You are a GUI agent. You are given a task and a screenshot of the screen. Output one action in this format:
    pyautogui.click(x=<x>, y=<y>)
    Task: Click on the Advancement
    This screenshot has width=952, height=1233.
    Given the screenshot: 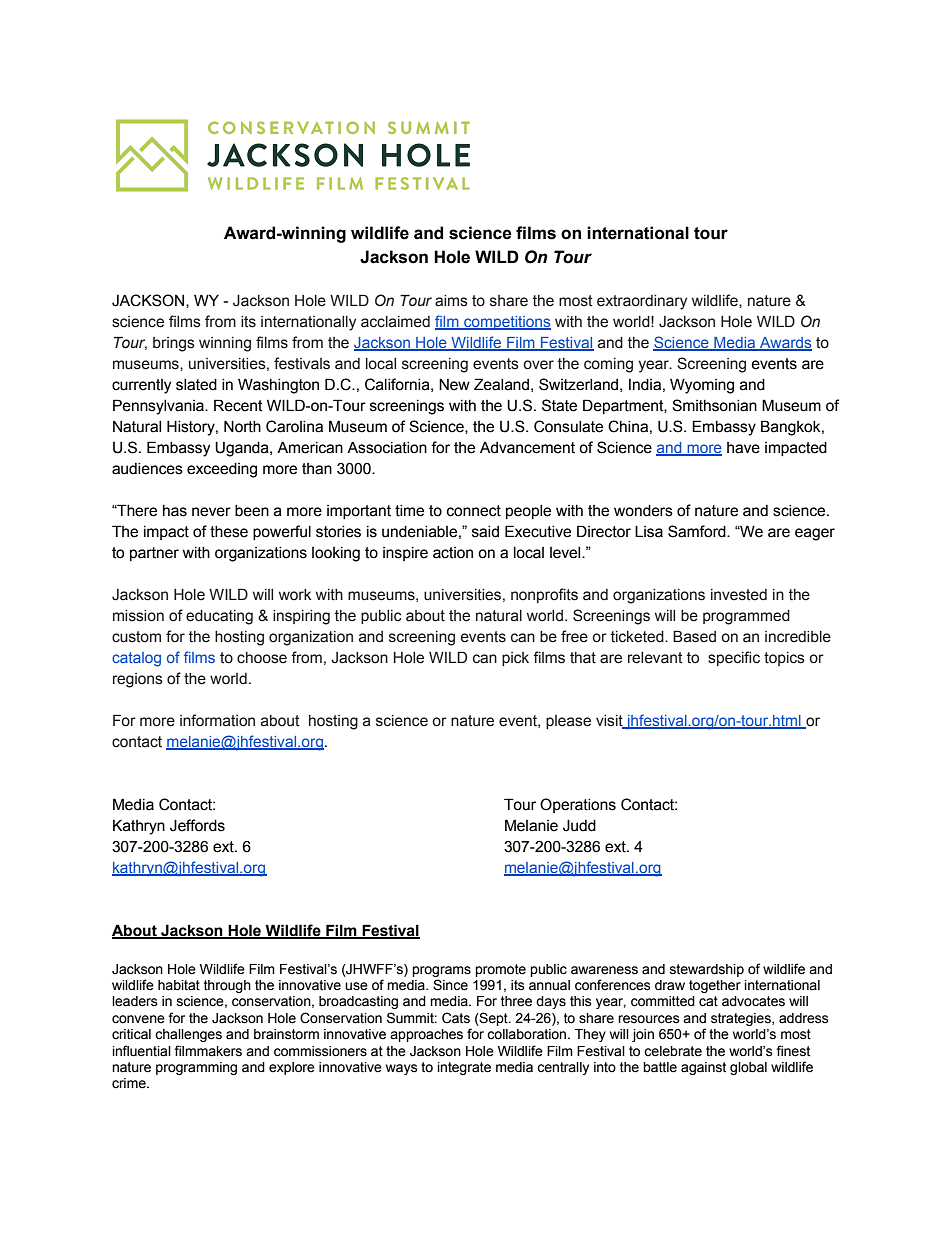 What is the action you would take?
    pyautogui.click(x=527, y=448)
